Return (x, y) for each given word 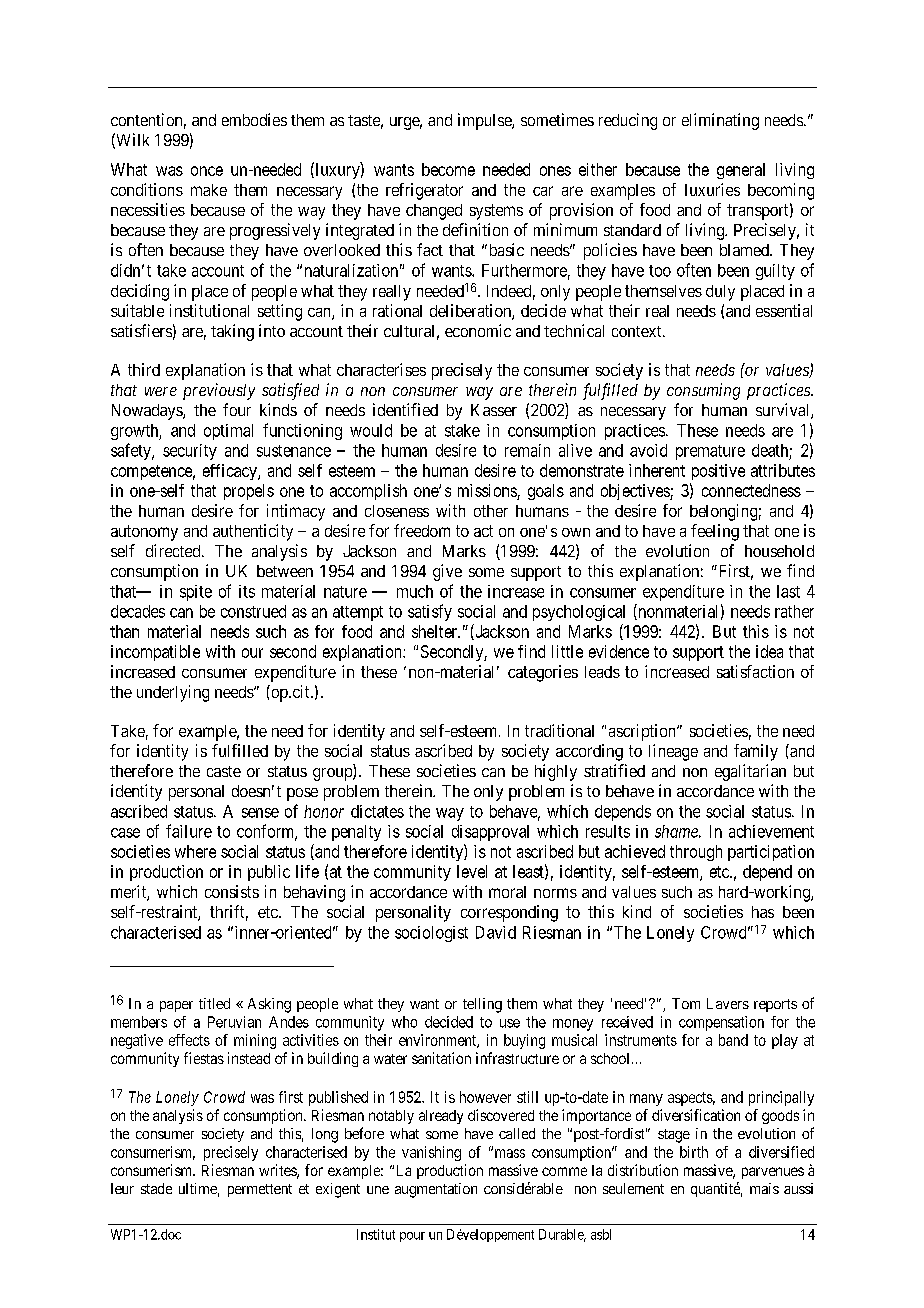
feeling (715, 532)
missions (487, 490)
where (195, 851)
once (207, 171)
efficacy (231, 472)
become (448, 169)
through (696, 853)
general (741, 171)
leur (122, 1188)
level (472, 871)
